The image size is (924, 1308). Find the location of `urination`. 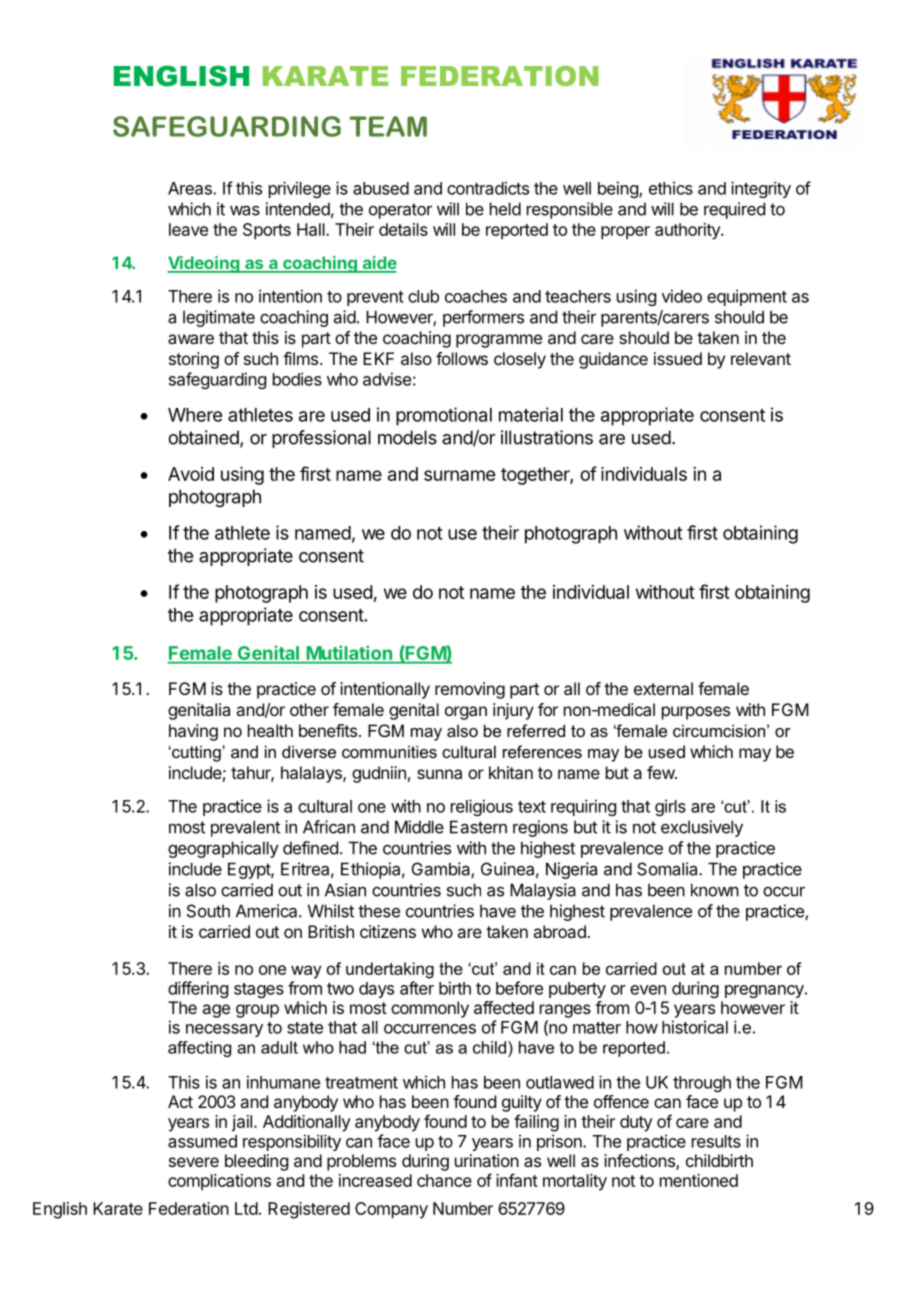

urination is located at coordinates (487, 1160).
